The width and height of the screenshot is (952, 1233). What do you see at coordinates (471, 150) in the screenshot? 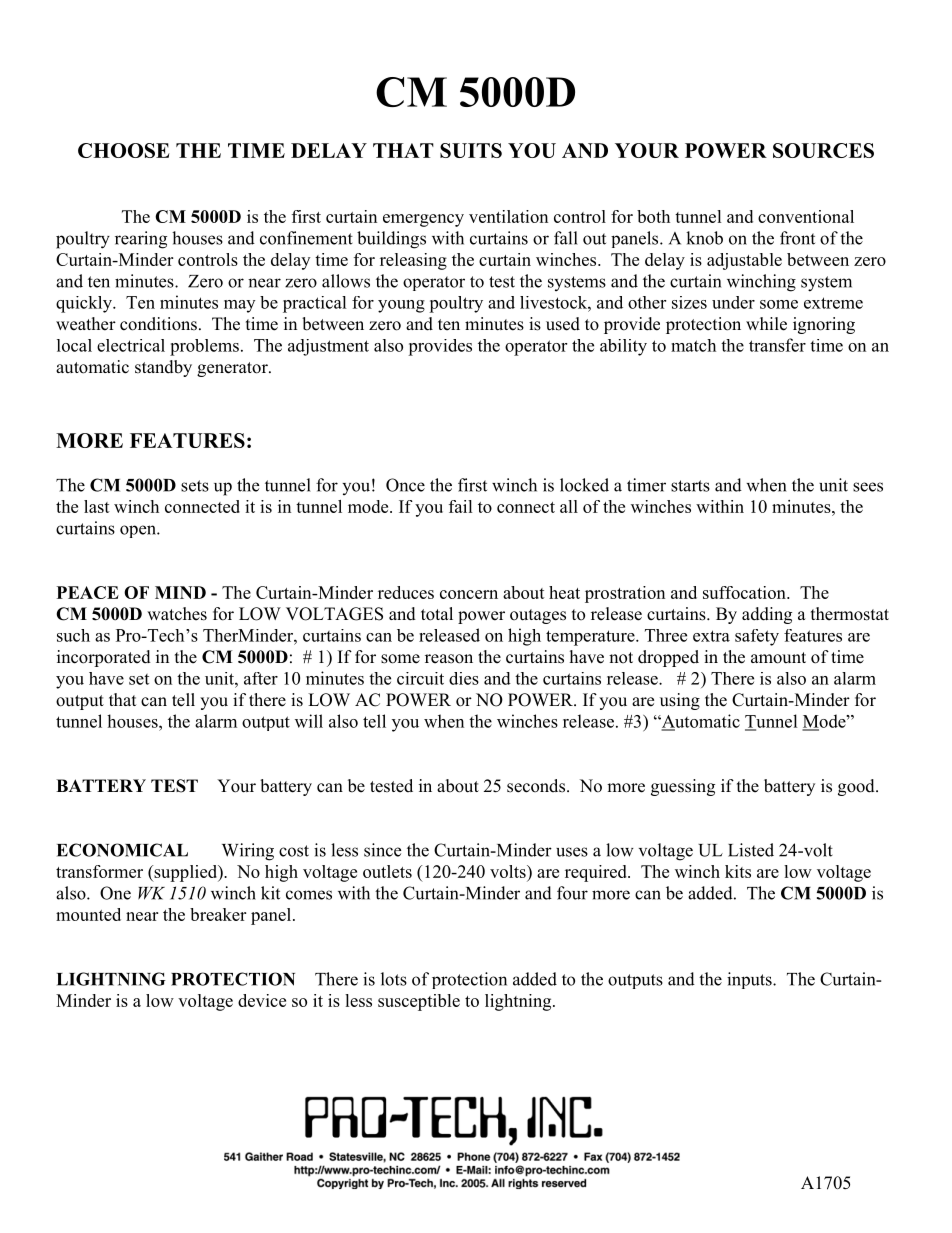
I see `SUITS` at bounding box center [471, 150].
